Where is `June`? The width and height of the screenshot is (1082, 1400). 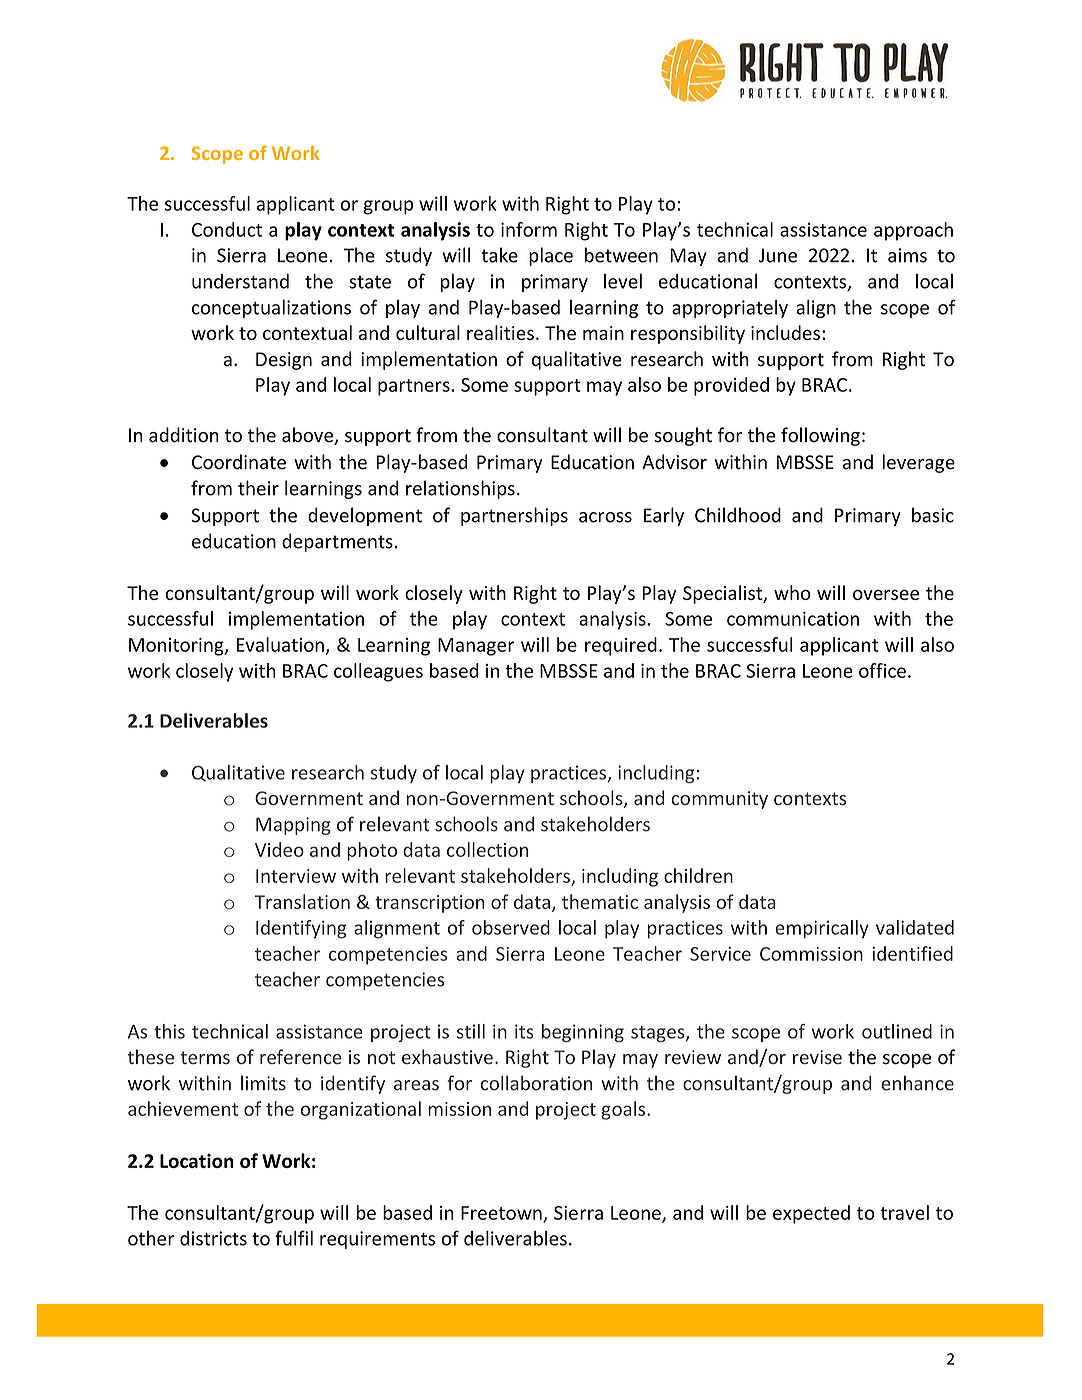 June is located at coordinates (778, 255).
